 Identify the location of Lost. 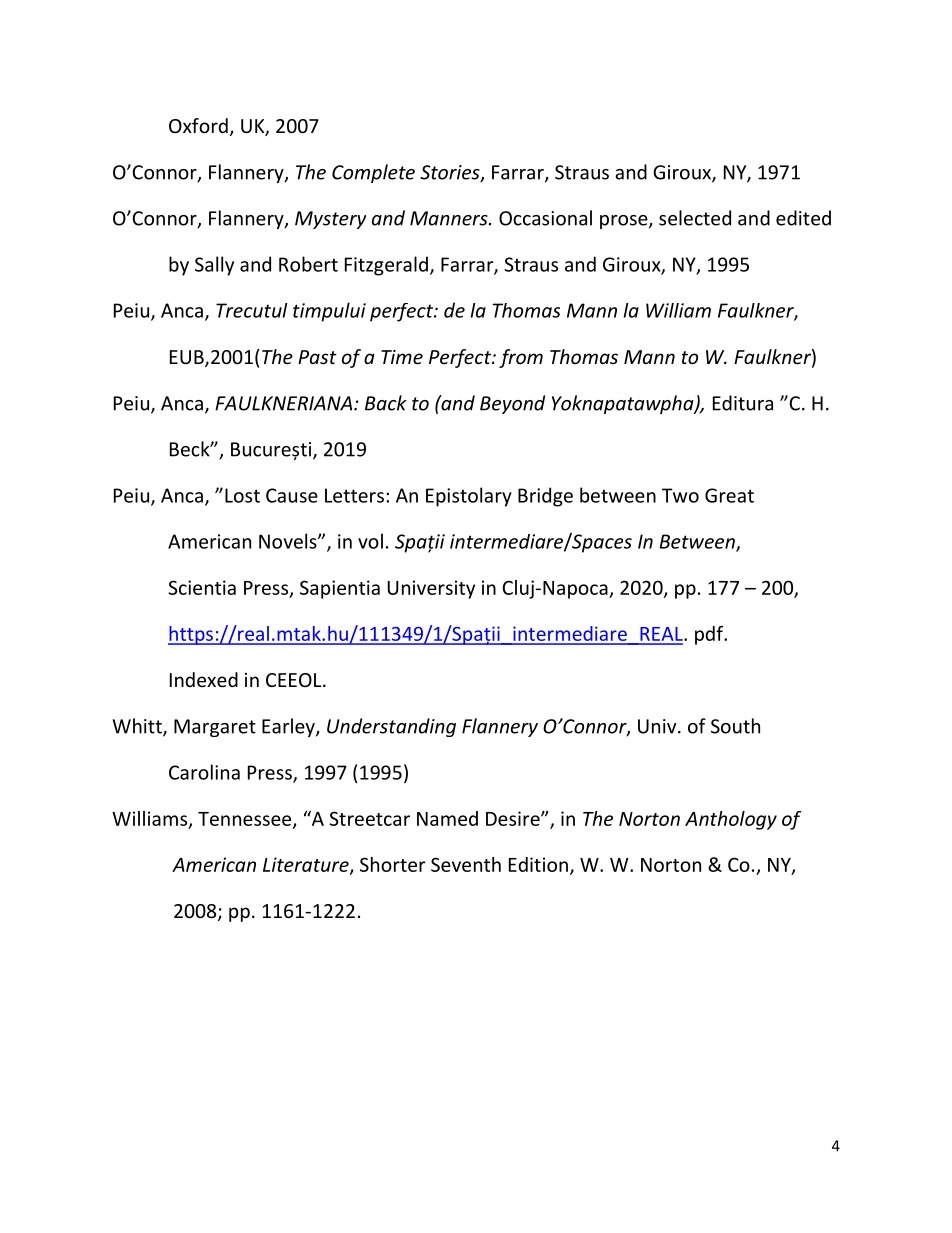
(242, 495).
